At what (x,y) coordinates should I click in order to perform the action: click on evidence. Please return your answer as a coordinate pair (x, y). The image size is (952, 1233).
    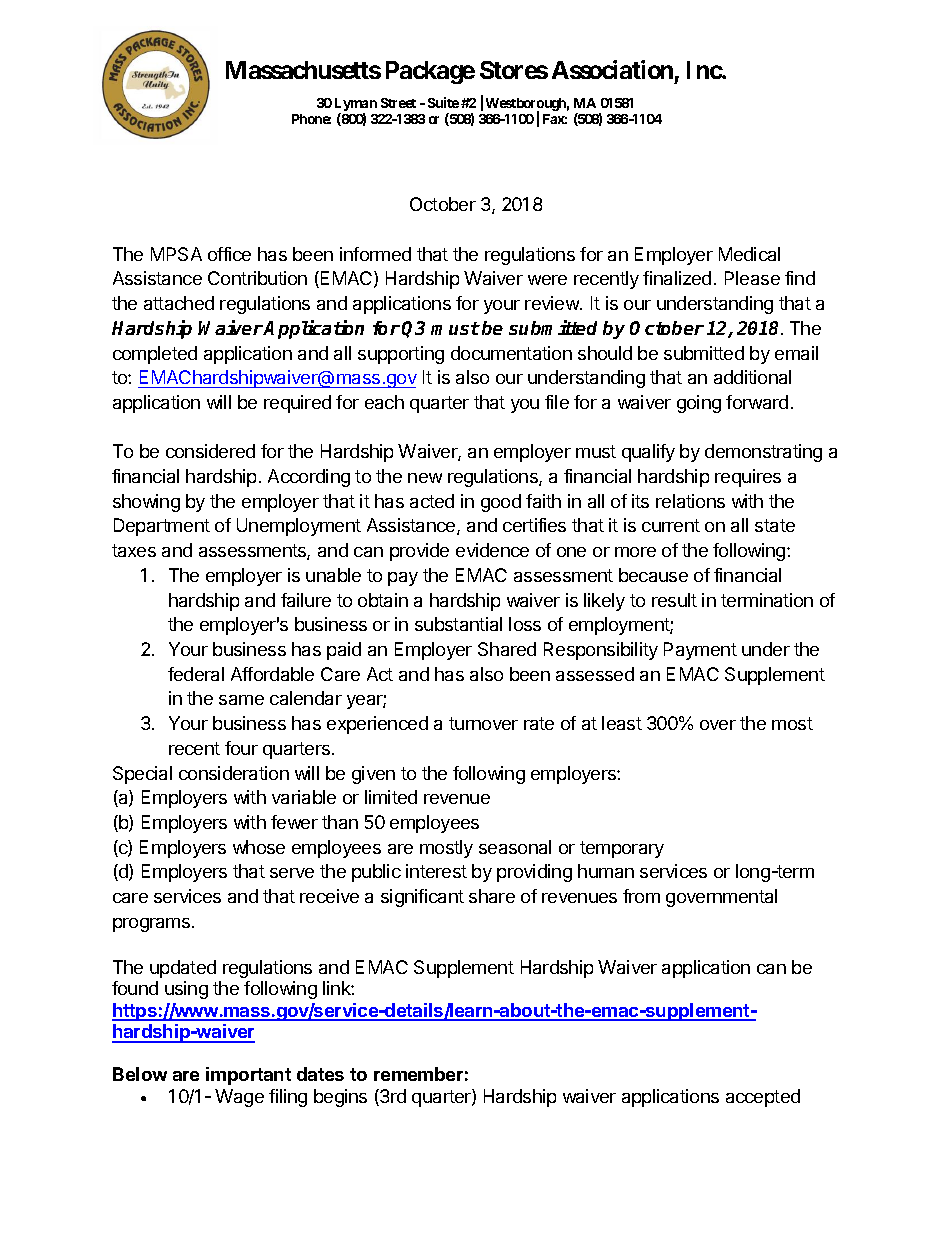
    Looking at the image, I should click on (492, 550).
